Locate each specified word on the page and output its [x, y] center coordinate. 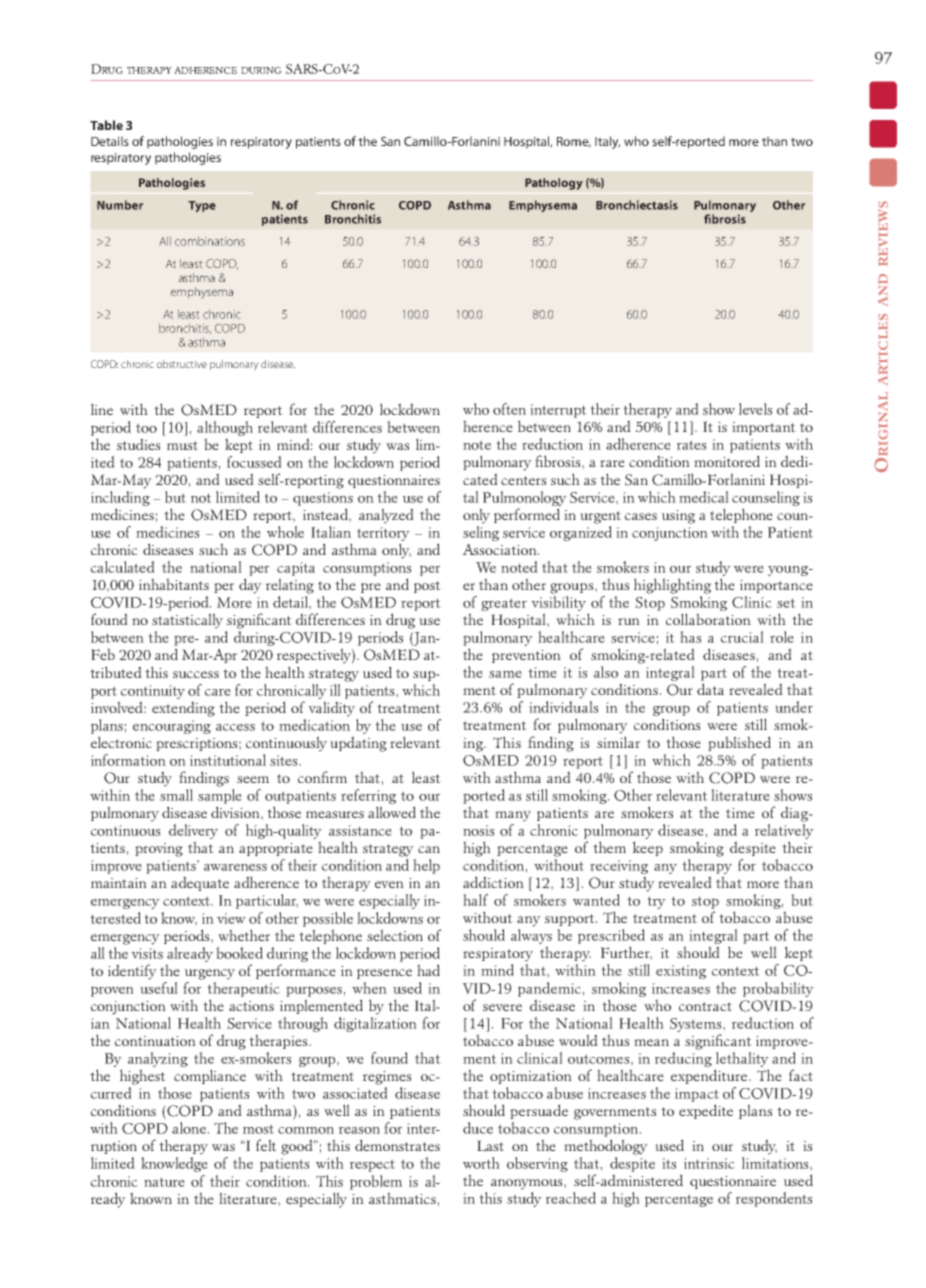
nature [164, 1182]
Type [202, 206]
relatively [784, 831]
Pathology [554, 184]
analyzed [386, 516]
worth [481, 1163]
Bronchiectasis [637, 205]
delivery [193, 831]
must [182, 445]
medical [704, 497]
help [426, 866]
